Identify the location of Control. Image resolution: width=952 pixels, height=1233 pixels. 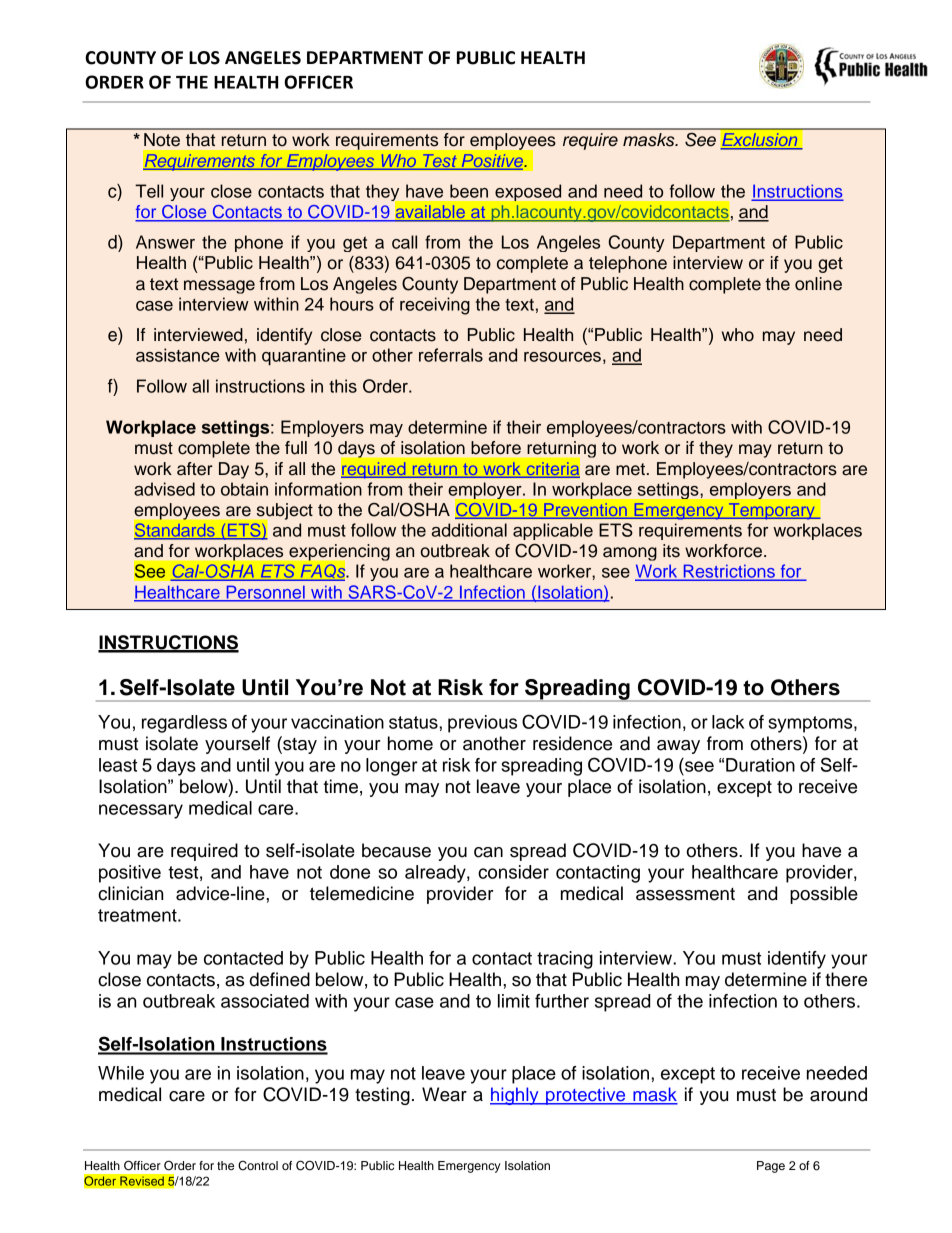
(258, 1165).
